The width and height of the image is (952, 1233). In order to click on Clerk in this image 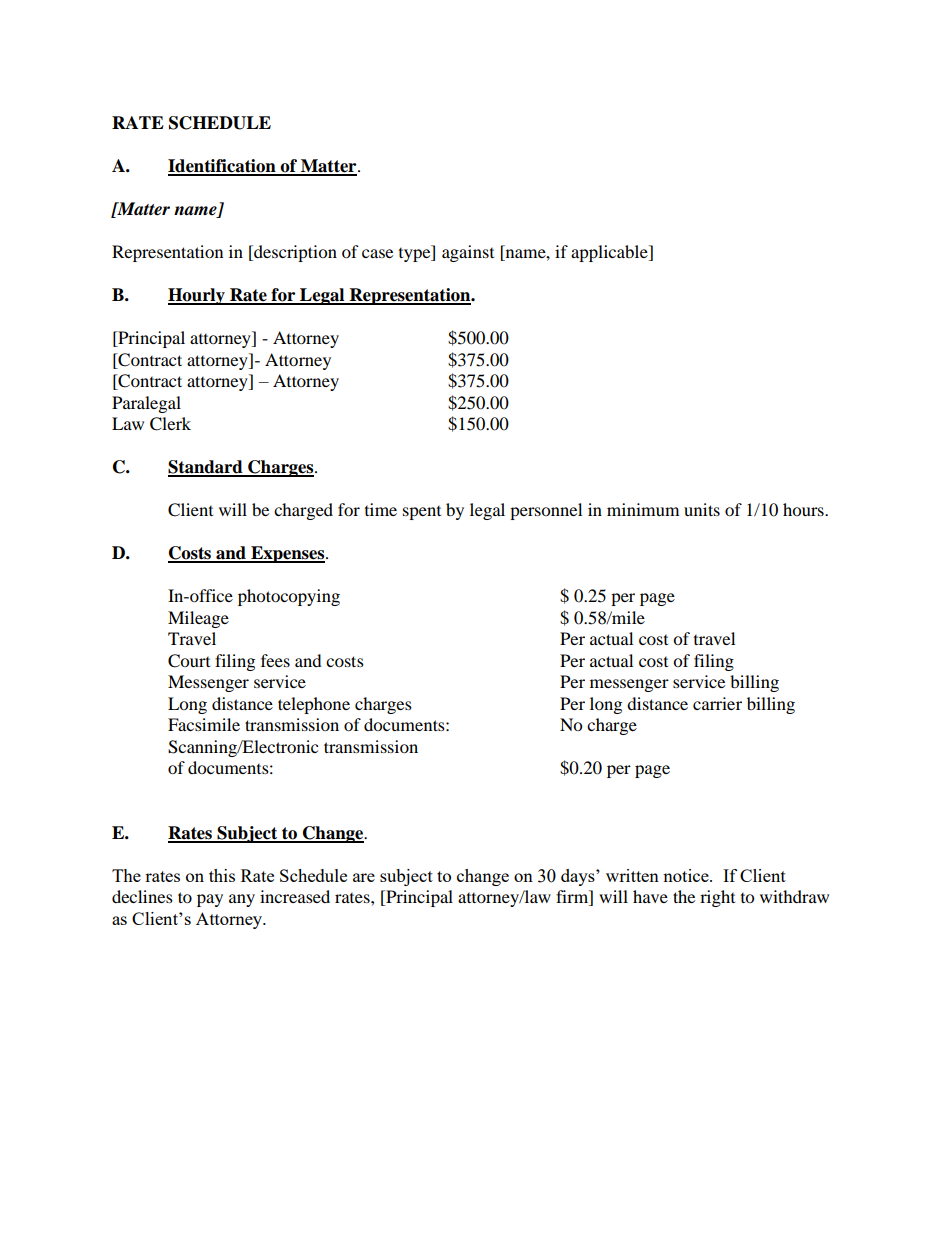, I will do `click(170, 424)`.
